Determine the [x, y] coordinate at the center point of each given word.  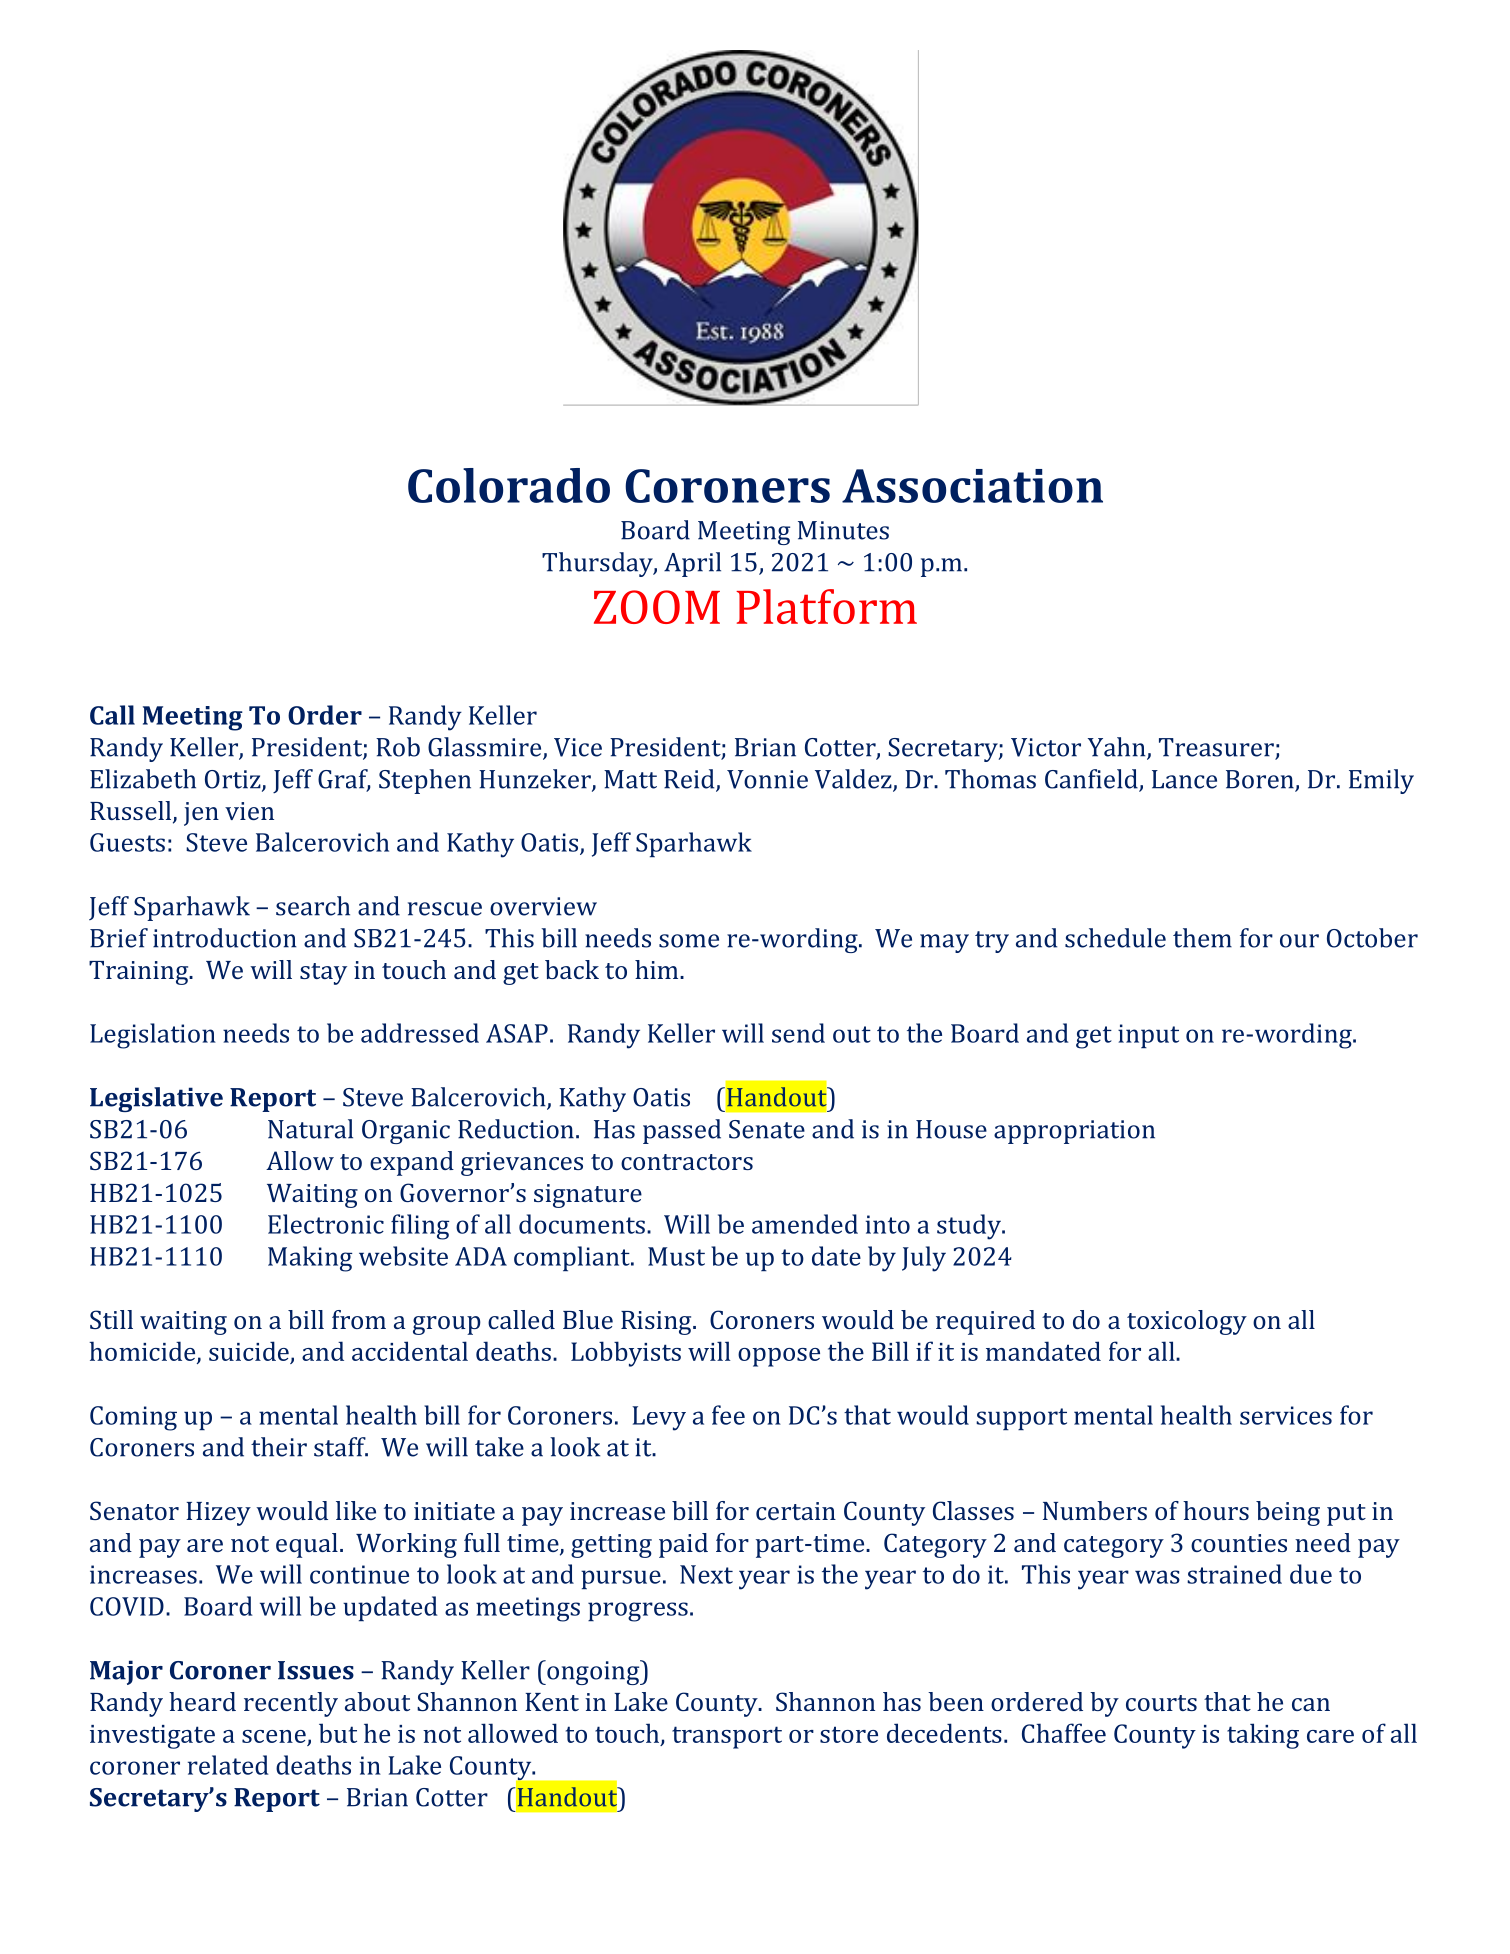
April [692, 564]
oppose [779, 1357]
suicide [250, 1352]
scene [275, 1738]
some [689, 941]
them [1202, 938]
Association [972, 486]
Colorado [509, 485]
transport [727, 1737]
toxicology [1187, 1322]
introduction [225, 938]
